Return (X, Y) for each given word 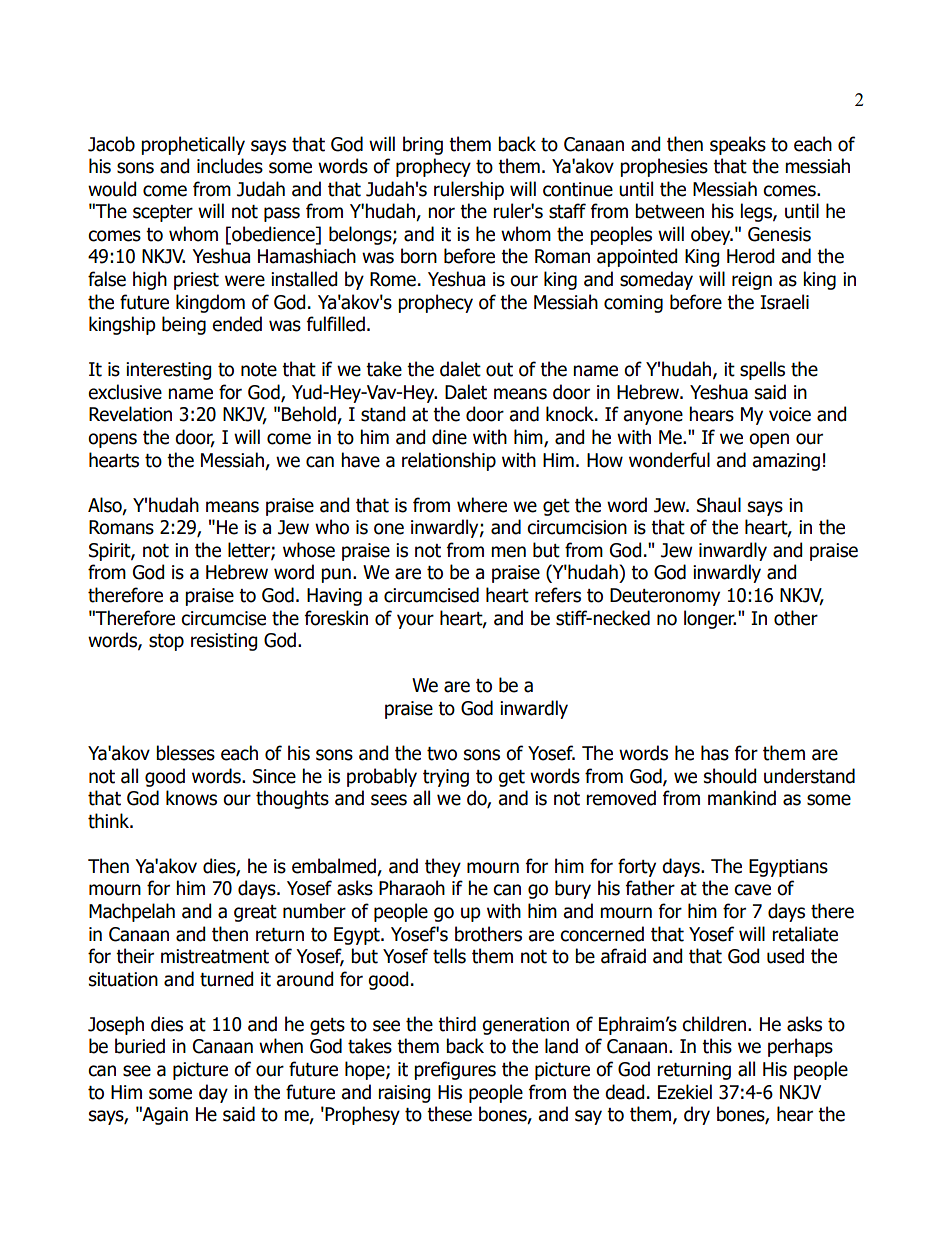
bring (423, 145)
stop (166, 642)
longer (710, 619)
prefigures (455, 1070)
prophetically (193, 145)
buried (140, 1046)
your (415, 621)
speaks (738, 145)
